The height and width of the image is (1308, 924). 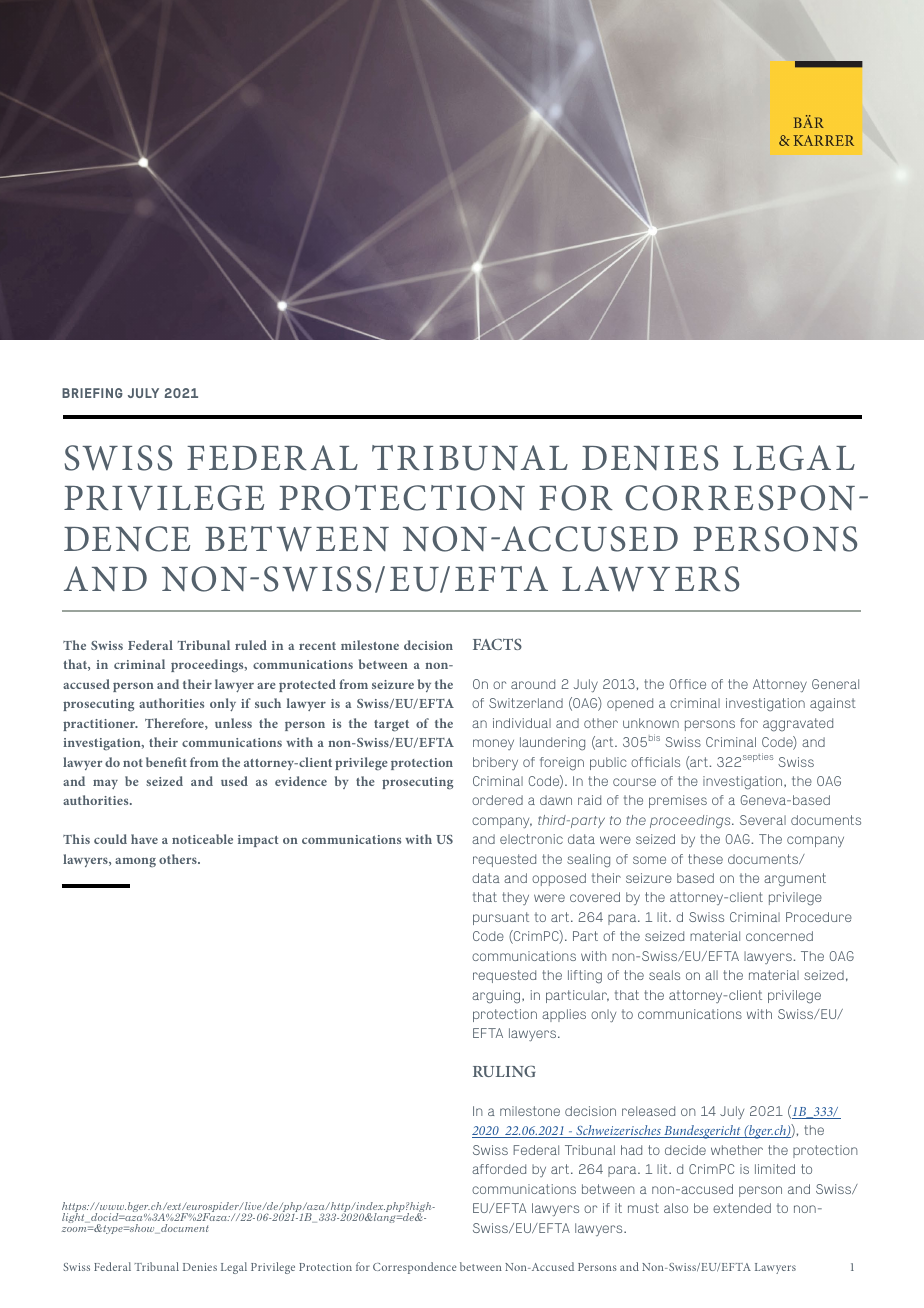 What do you see at coordinates (688, 684) in the image?
I see `Office` at bounding box center [688, 684].
